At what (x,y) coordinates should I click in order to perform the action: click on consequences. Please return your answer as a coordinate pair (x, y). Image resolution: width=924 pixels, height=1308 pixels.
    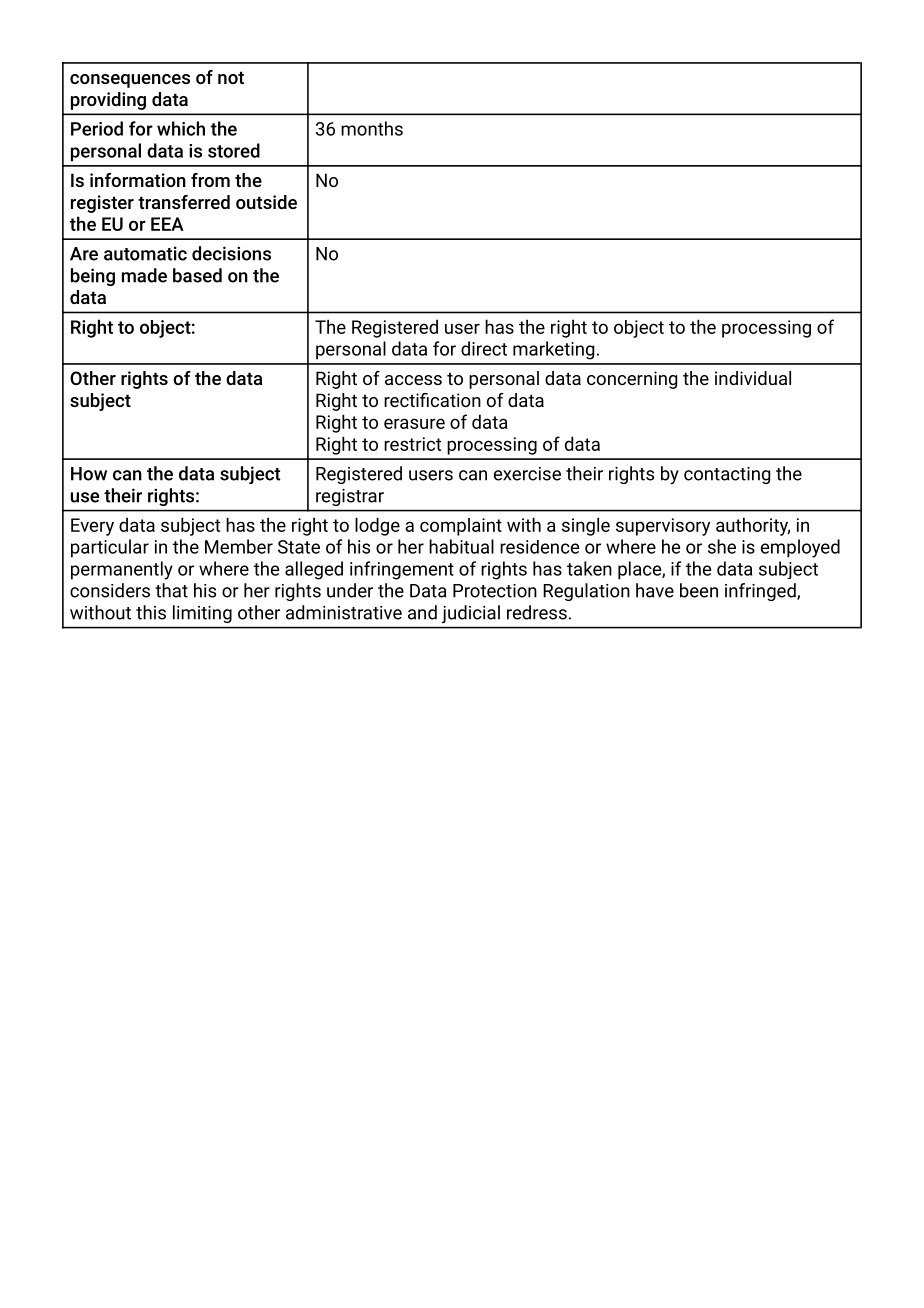
    Looking at the image, I should click on (130, 81).
